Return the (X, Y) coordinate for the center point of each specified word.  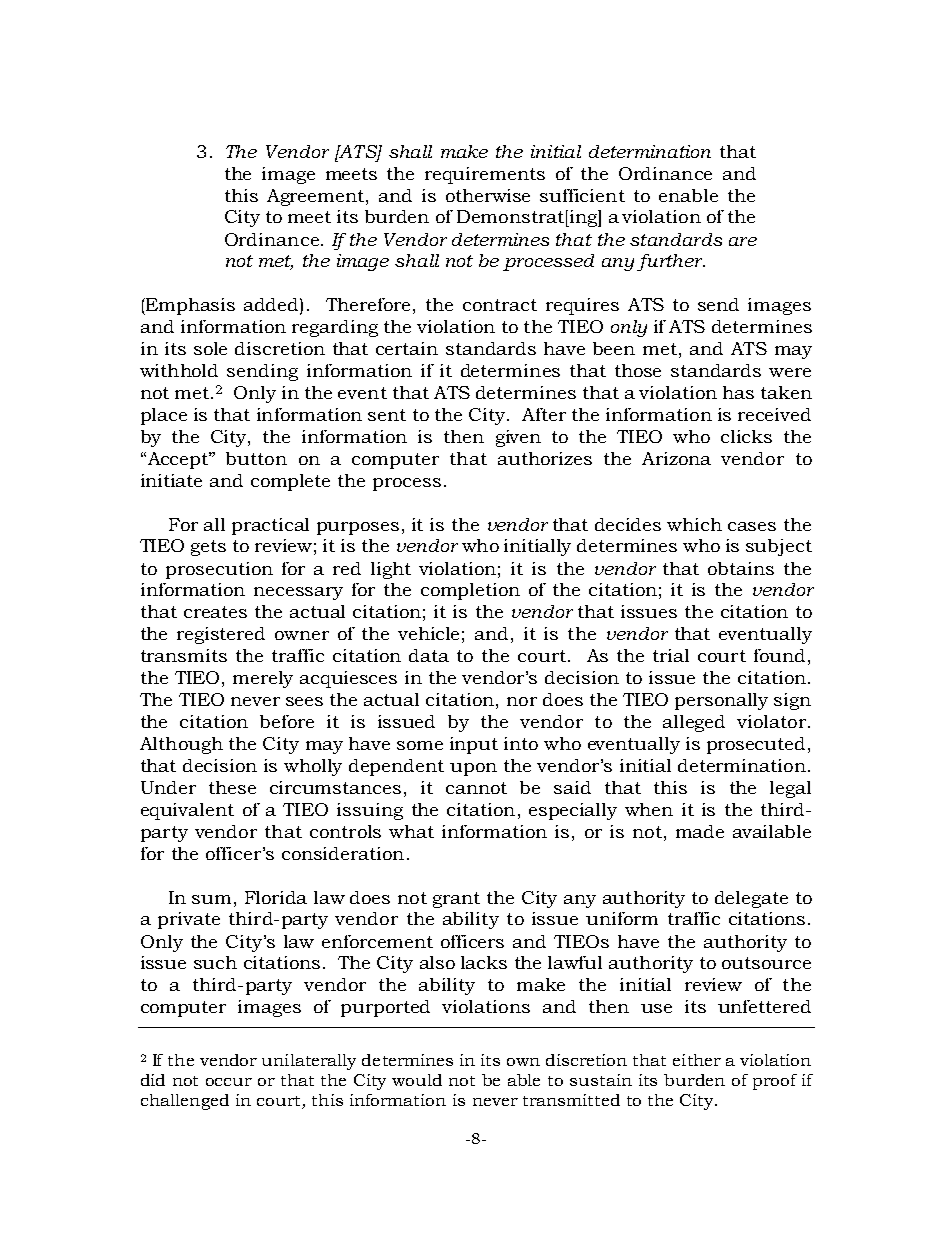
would (417, 1080)
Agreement (315, 197)
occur (229, 1082)
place (164, 416)
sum (211, 899)
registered (221, 635)
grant (456, 900)
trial (671, 655)
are (743, 241)
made (700, 831)
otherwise (488, 195)
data (429, 655)
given (518, 438)
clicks (746, 436)
